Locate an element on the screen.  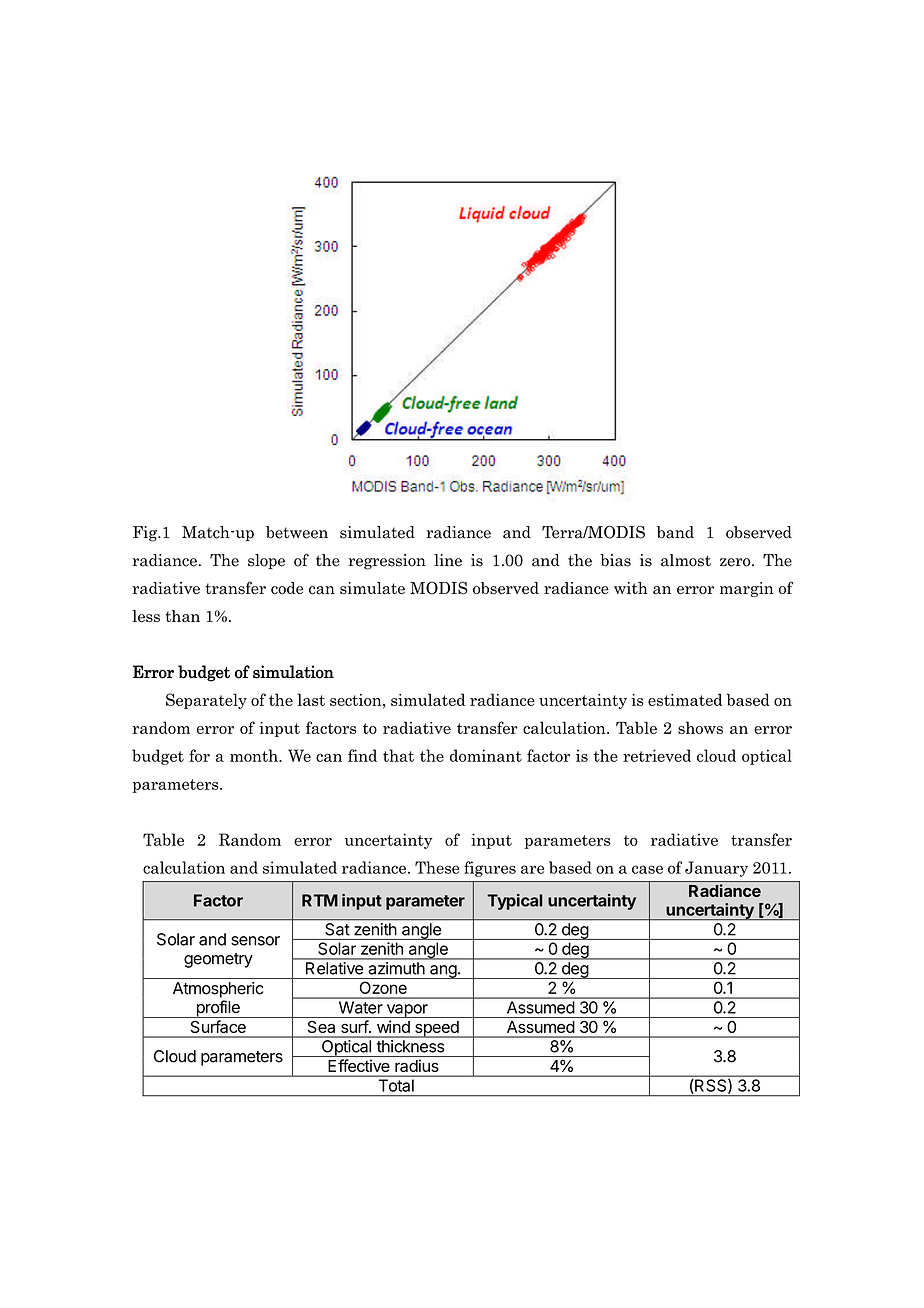
line is located at coordinates (448, 560).
